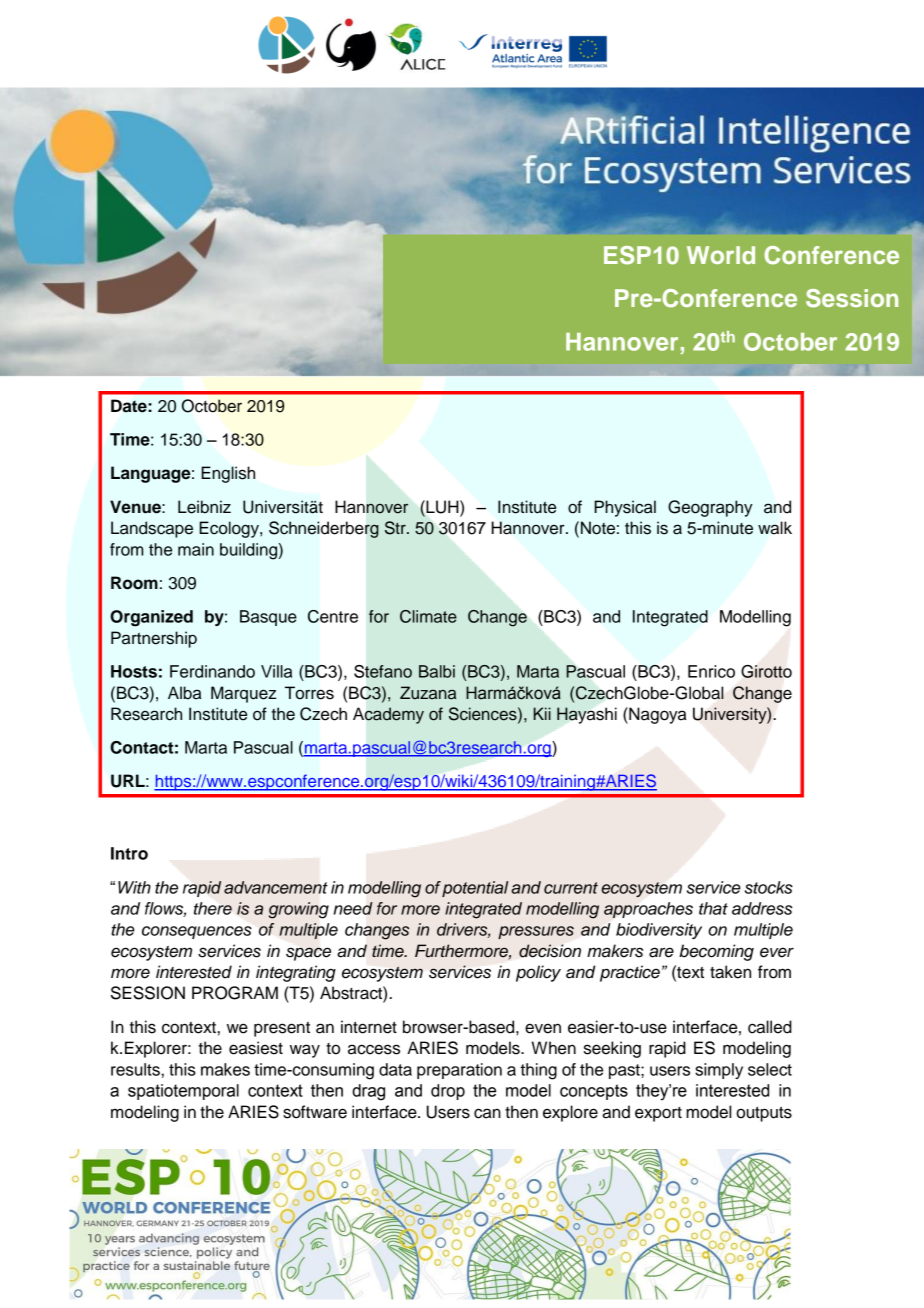 The width and height of the image is (924, 1308). I want to click on Geography, so click(710, 508).
